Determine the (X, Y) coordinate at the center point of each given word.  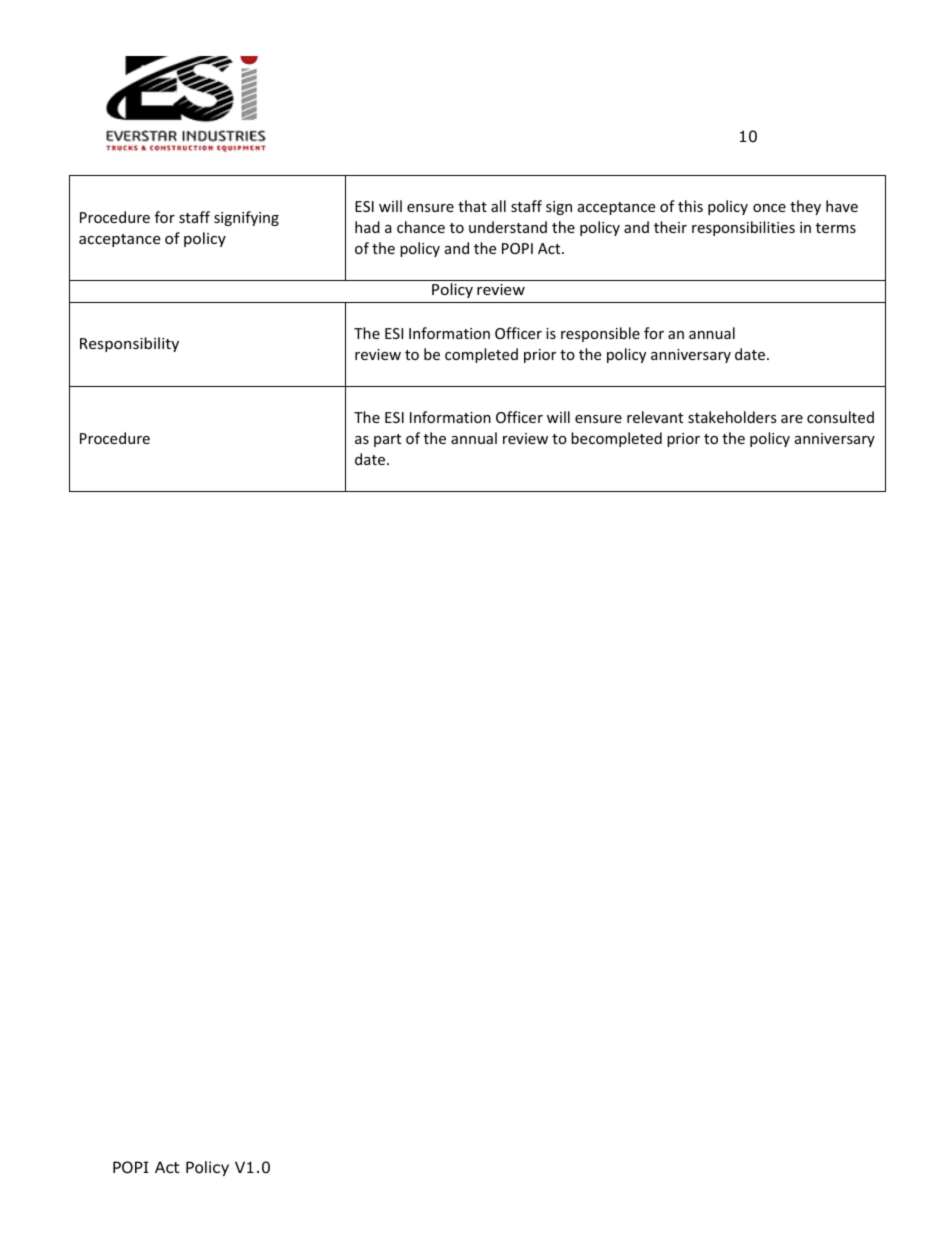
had (367, 227)
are (792, 419)
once (769, 208)
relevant (655, 417)
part (387, 440)
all (498, 206)
